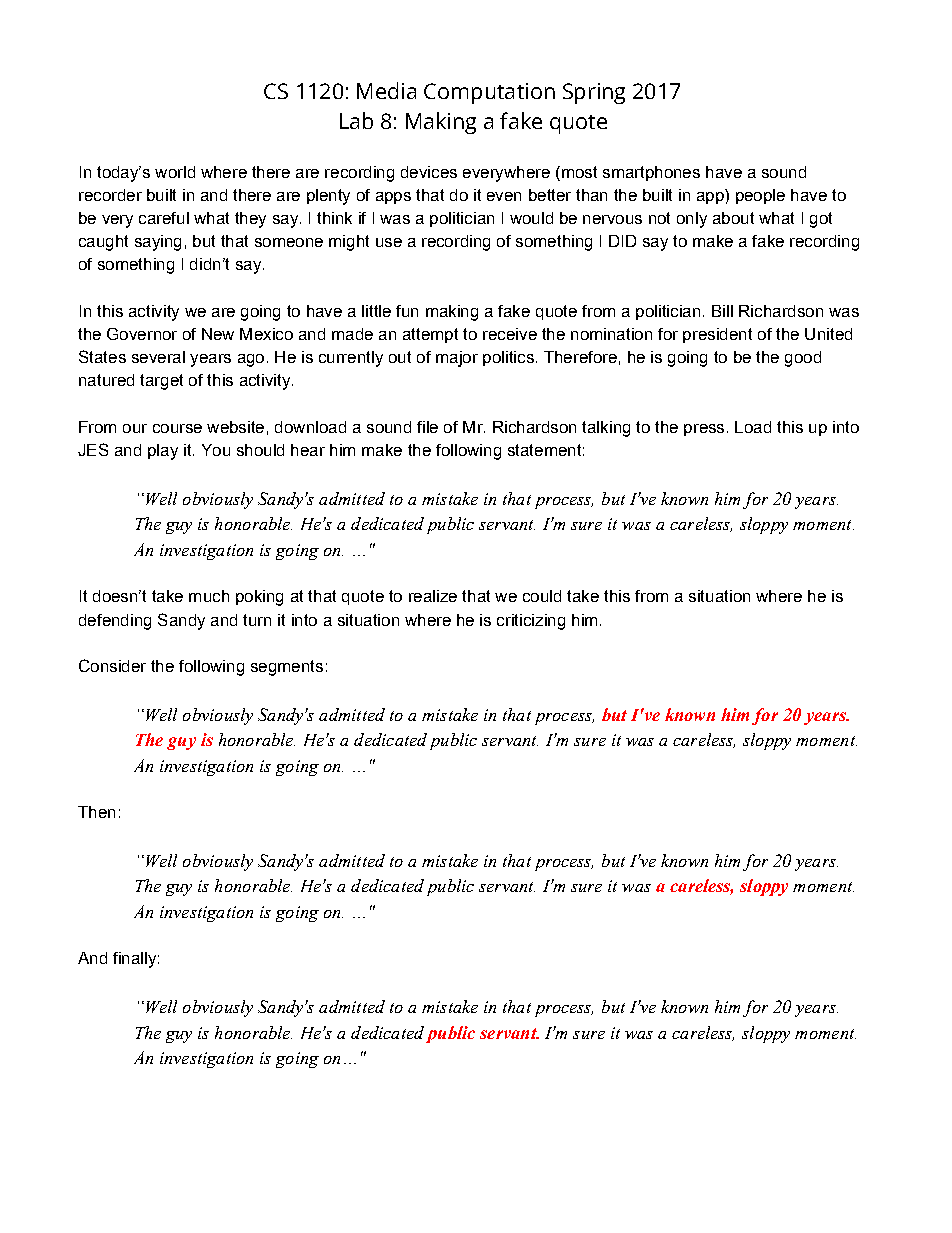 The image size is (952, 1233). What do you see at coordinates (96, 812) in the screenshot?
I see `Then` at bounding box center [96, 812].
